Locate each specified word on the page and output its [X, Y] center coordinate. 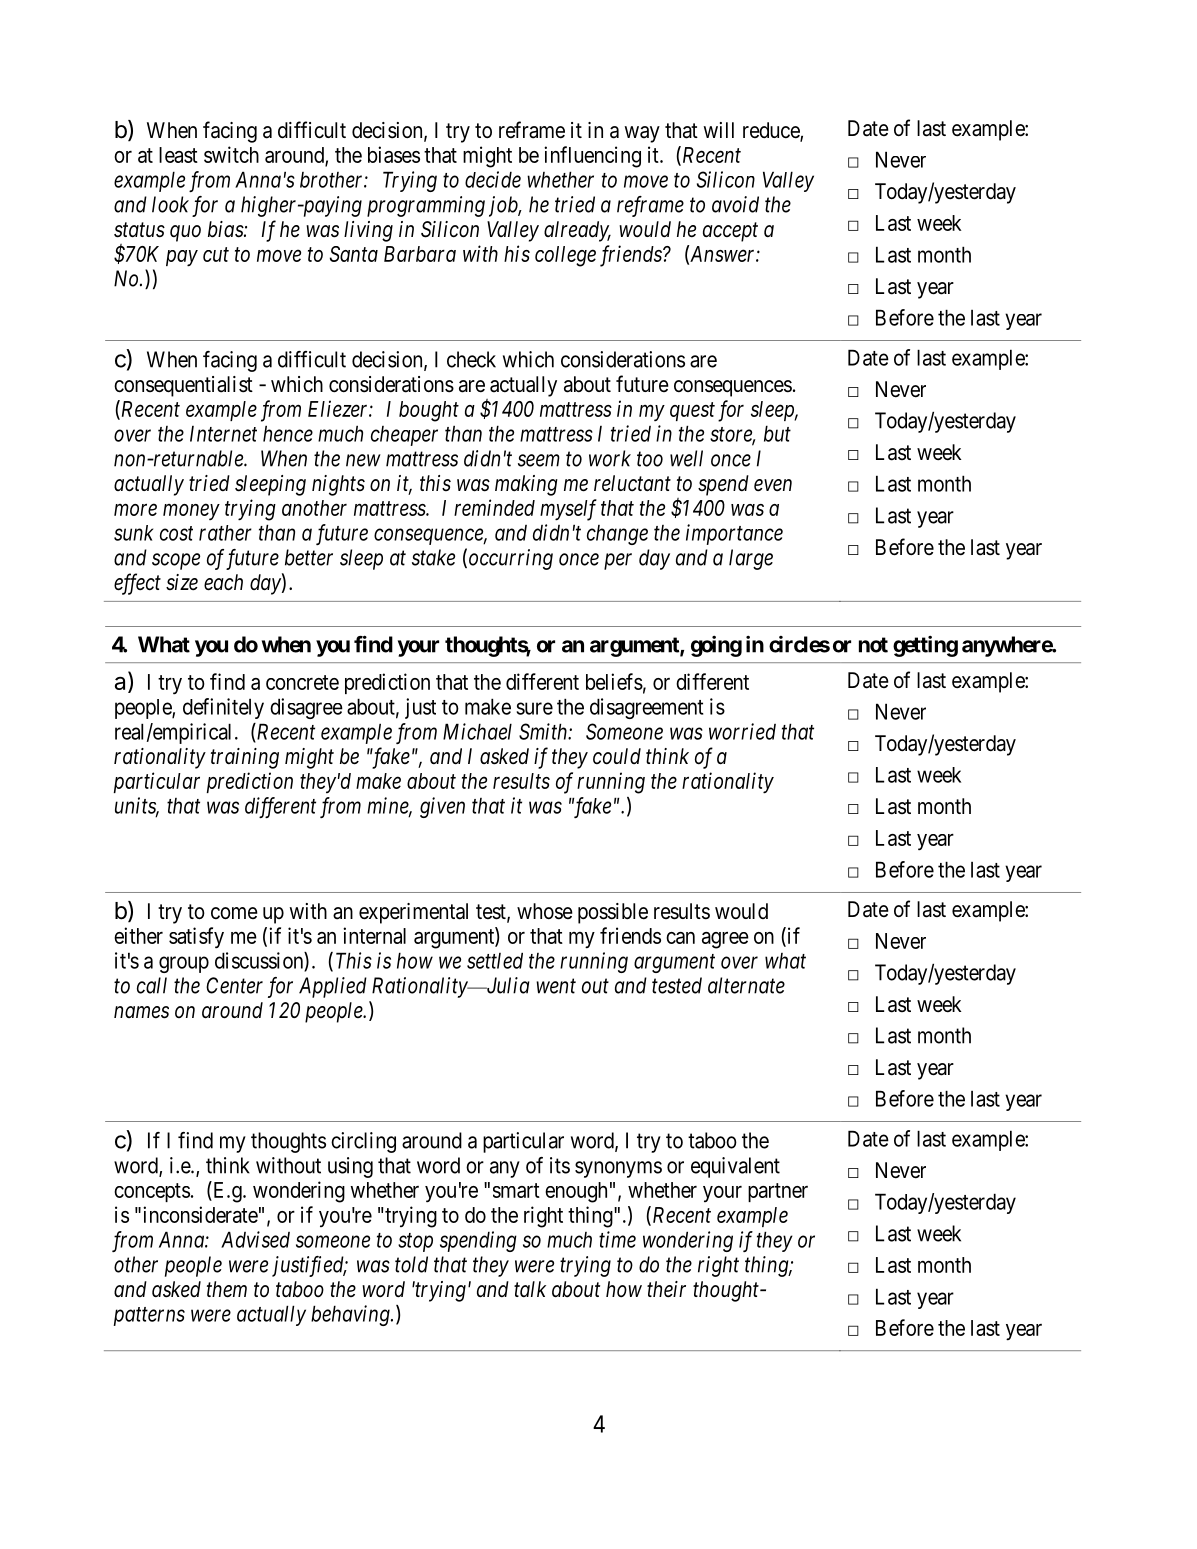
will [719, 130]
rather [225, 533]
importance [734, 534]
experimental [413, 913]
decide [493, 179]
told [411, 1264]
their [666, 1289]
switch [231, 154]
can [680, 938]
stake [433, 557]
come [234, 913]
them [227, 1289]
